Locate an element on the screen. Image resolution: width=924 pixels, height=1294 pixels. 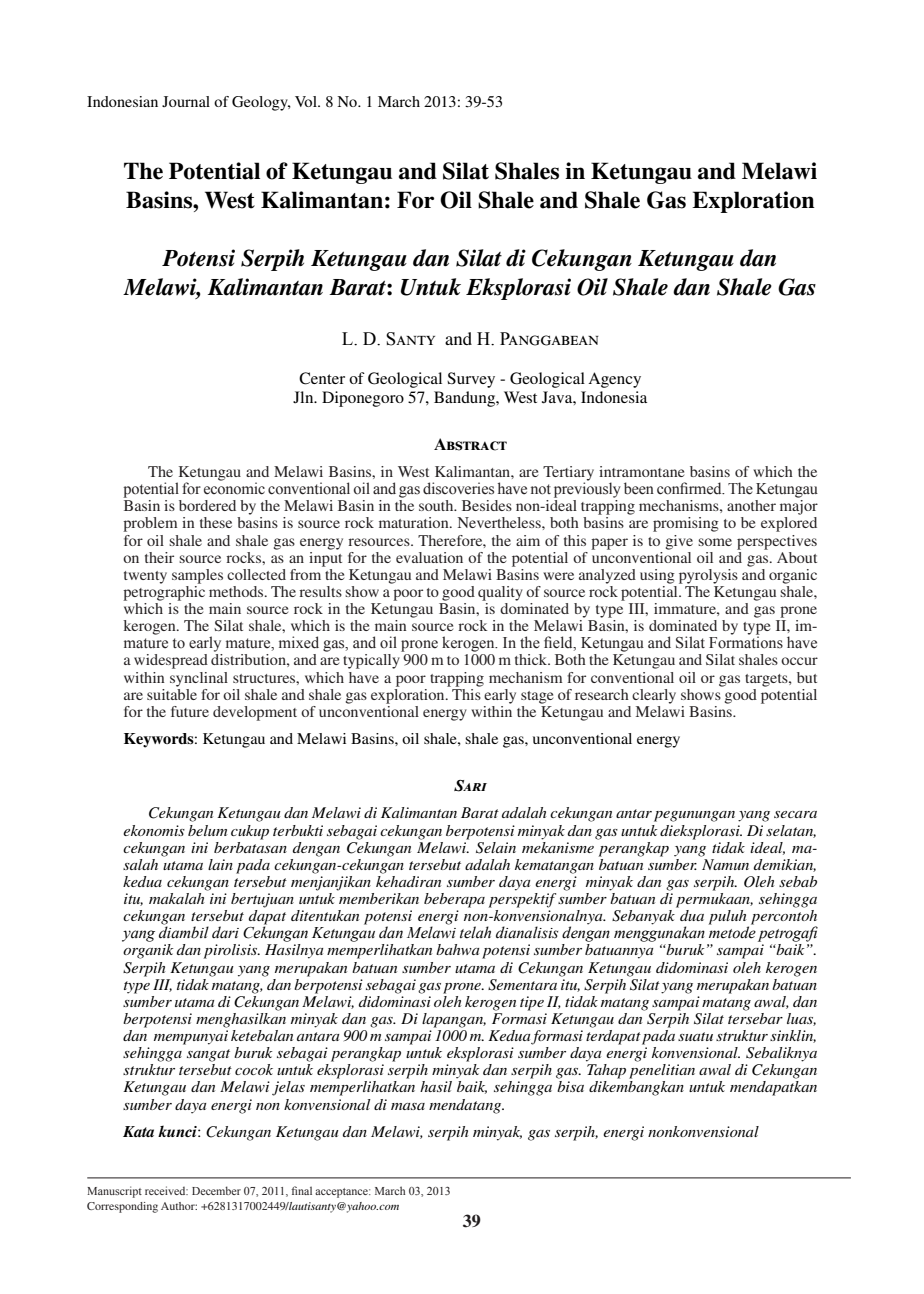
thick is located at coordinates (532, 659).
